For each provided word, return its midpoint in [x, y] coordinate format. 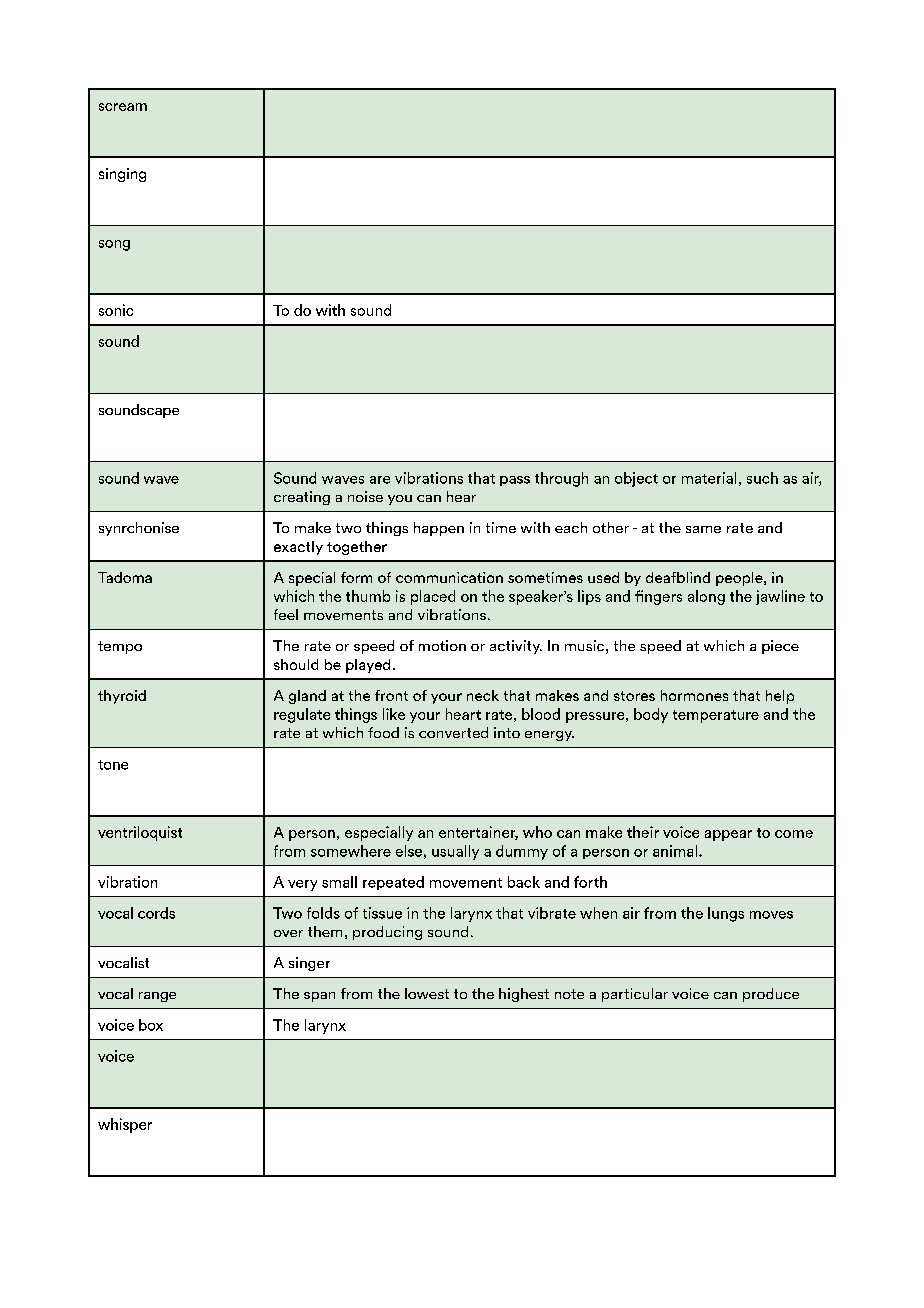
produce [771, 995]
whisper [125, 1125]
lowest [427, 993]
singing [122, 175]
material [709, 478]
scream [123, 107]
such [762, 478]
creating [302, 498]
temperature [716, 716]
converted [453, 732]
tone [113, 765]
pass [515, 481]
